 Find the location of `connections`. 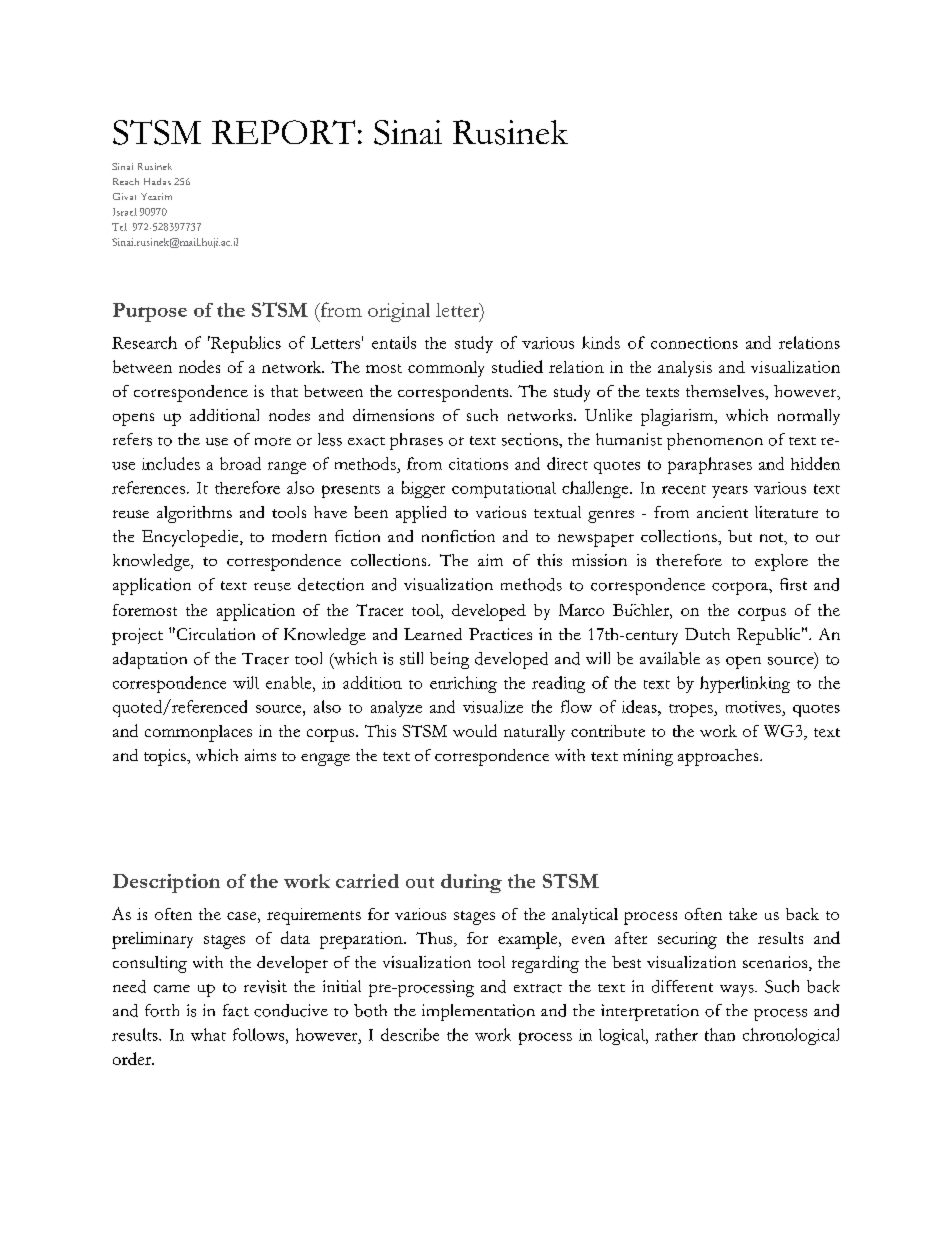

connections is located at coordinates (694, 343).
